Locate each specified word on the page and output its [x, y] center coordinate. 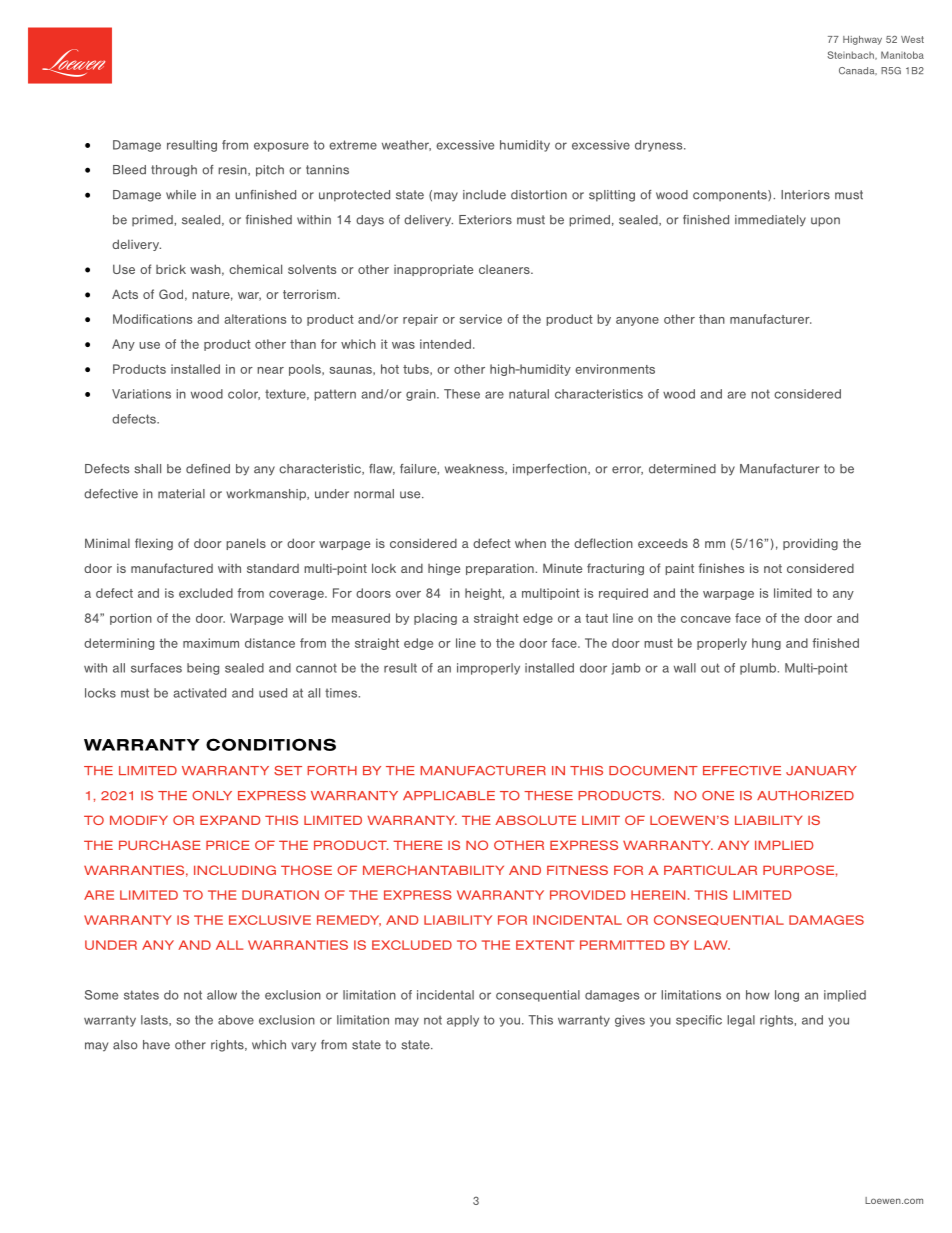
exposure [281, 147]
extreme [353, 145]
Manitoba [902, 55]
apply [463, 1021]
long [787, 996]
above [236, 1020]
